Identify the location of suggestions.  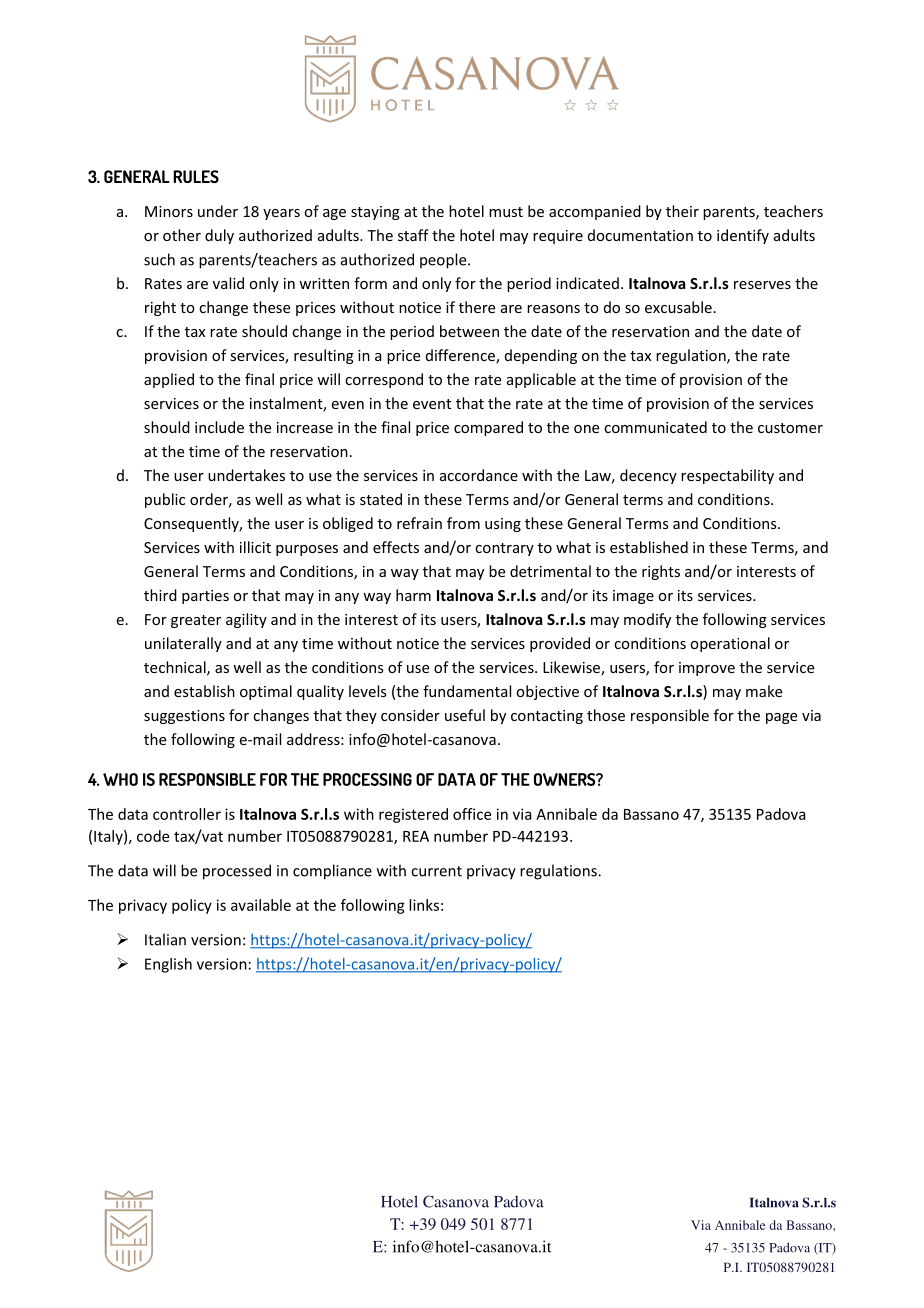
(184, 717).
